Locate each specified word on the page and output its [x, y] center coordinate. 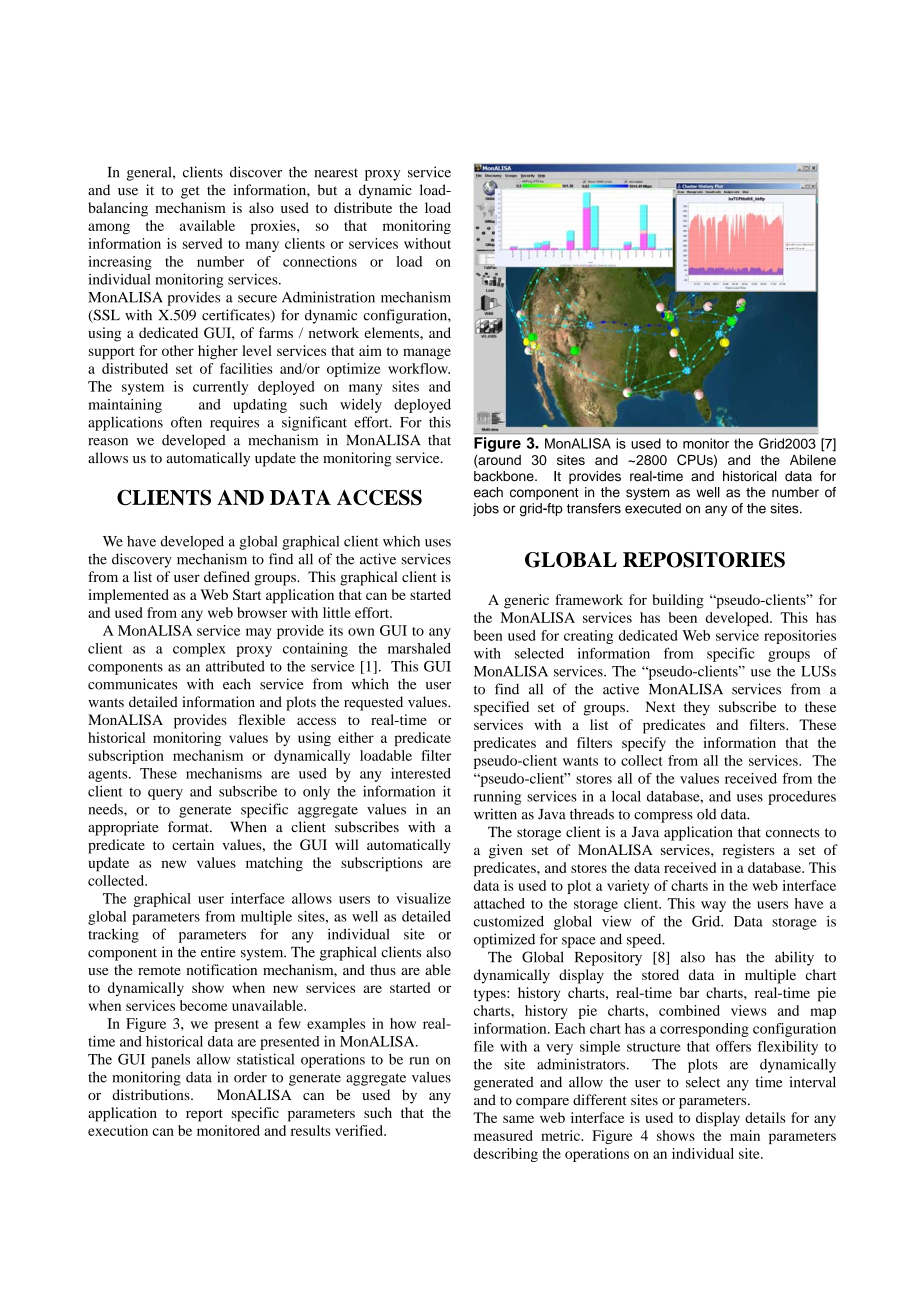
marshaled [419, 648]
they [697, 708]
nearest [336, 173]
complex [199, 650]
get [190, 192]
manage [427, 354]
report [204, 1115]
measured [503, 1135]
